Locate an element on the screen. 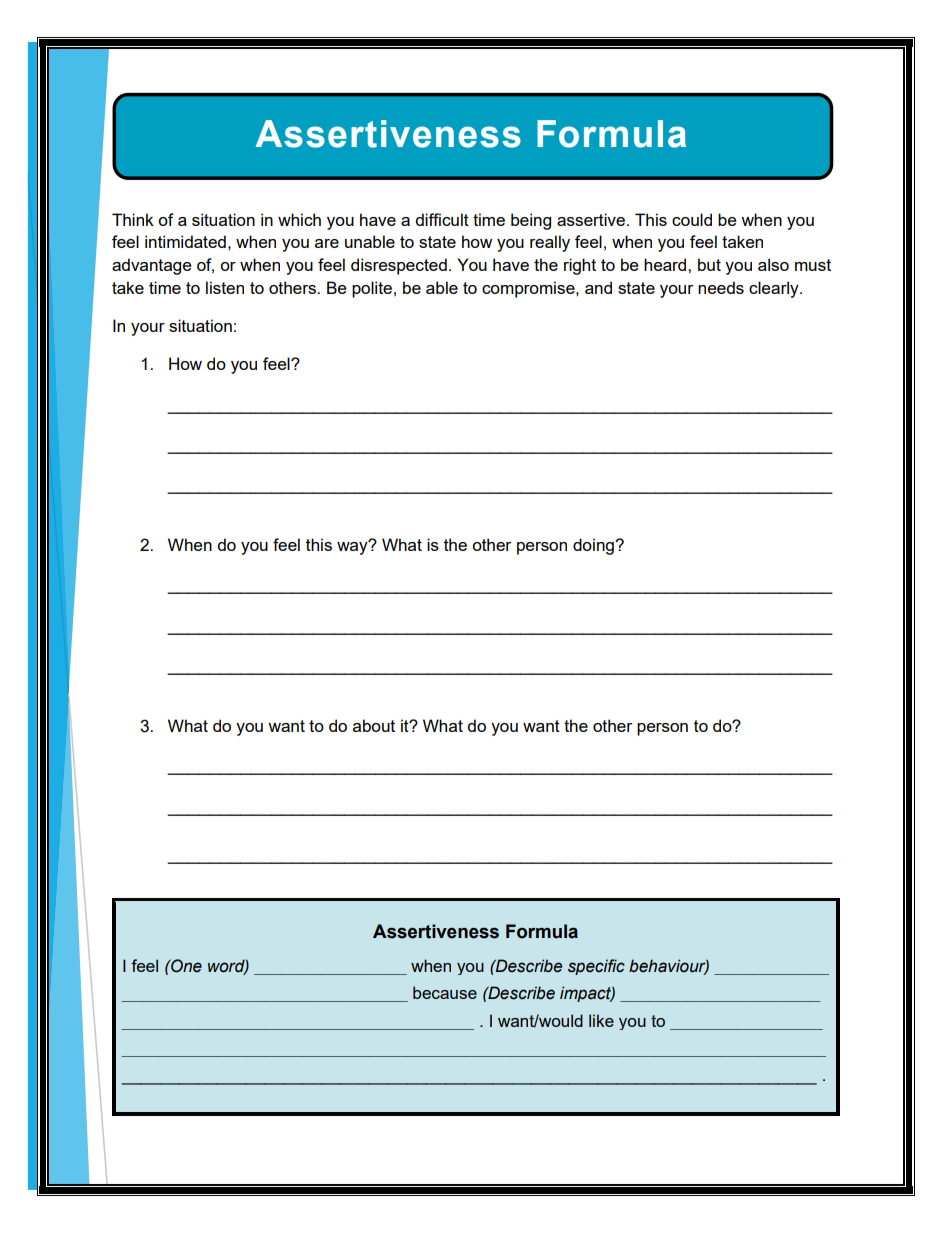  doing is located at coordinates (594, 546).
